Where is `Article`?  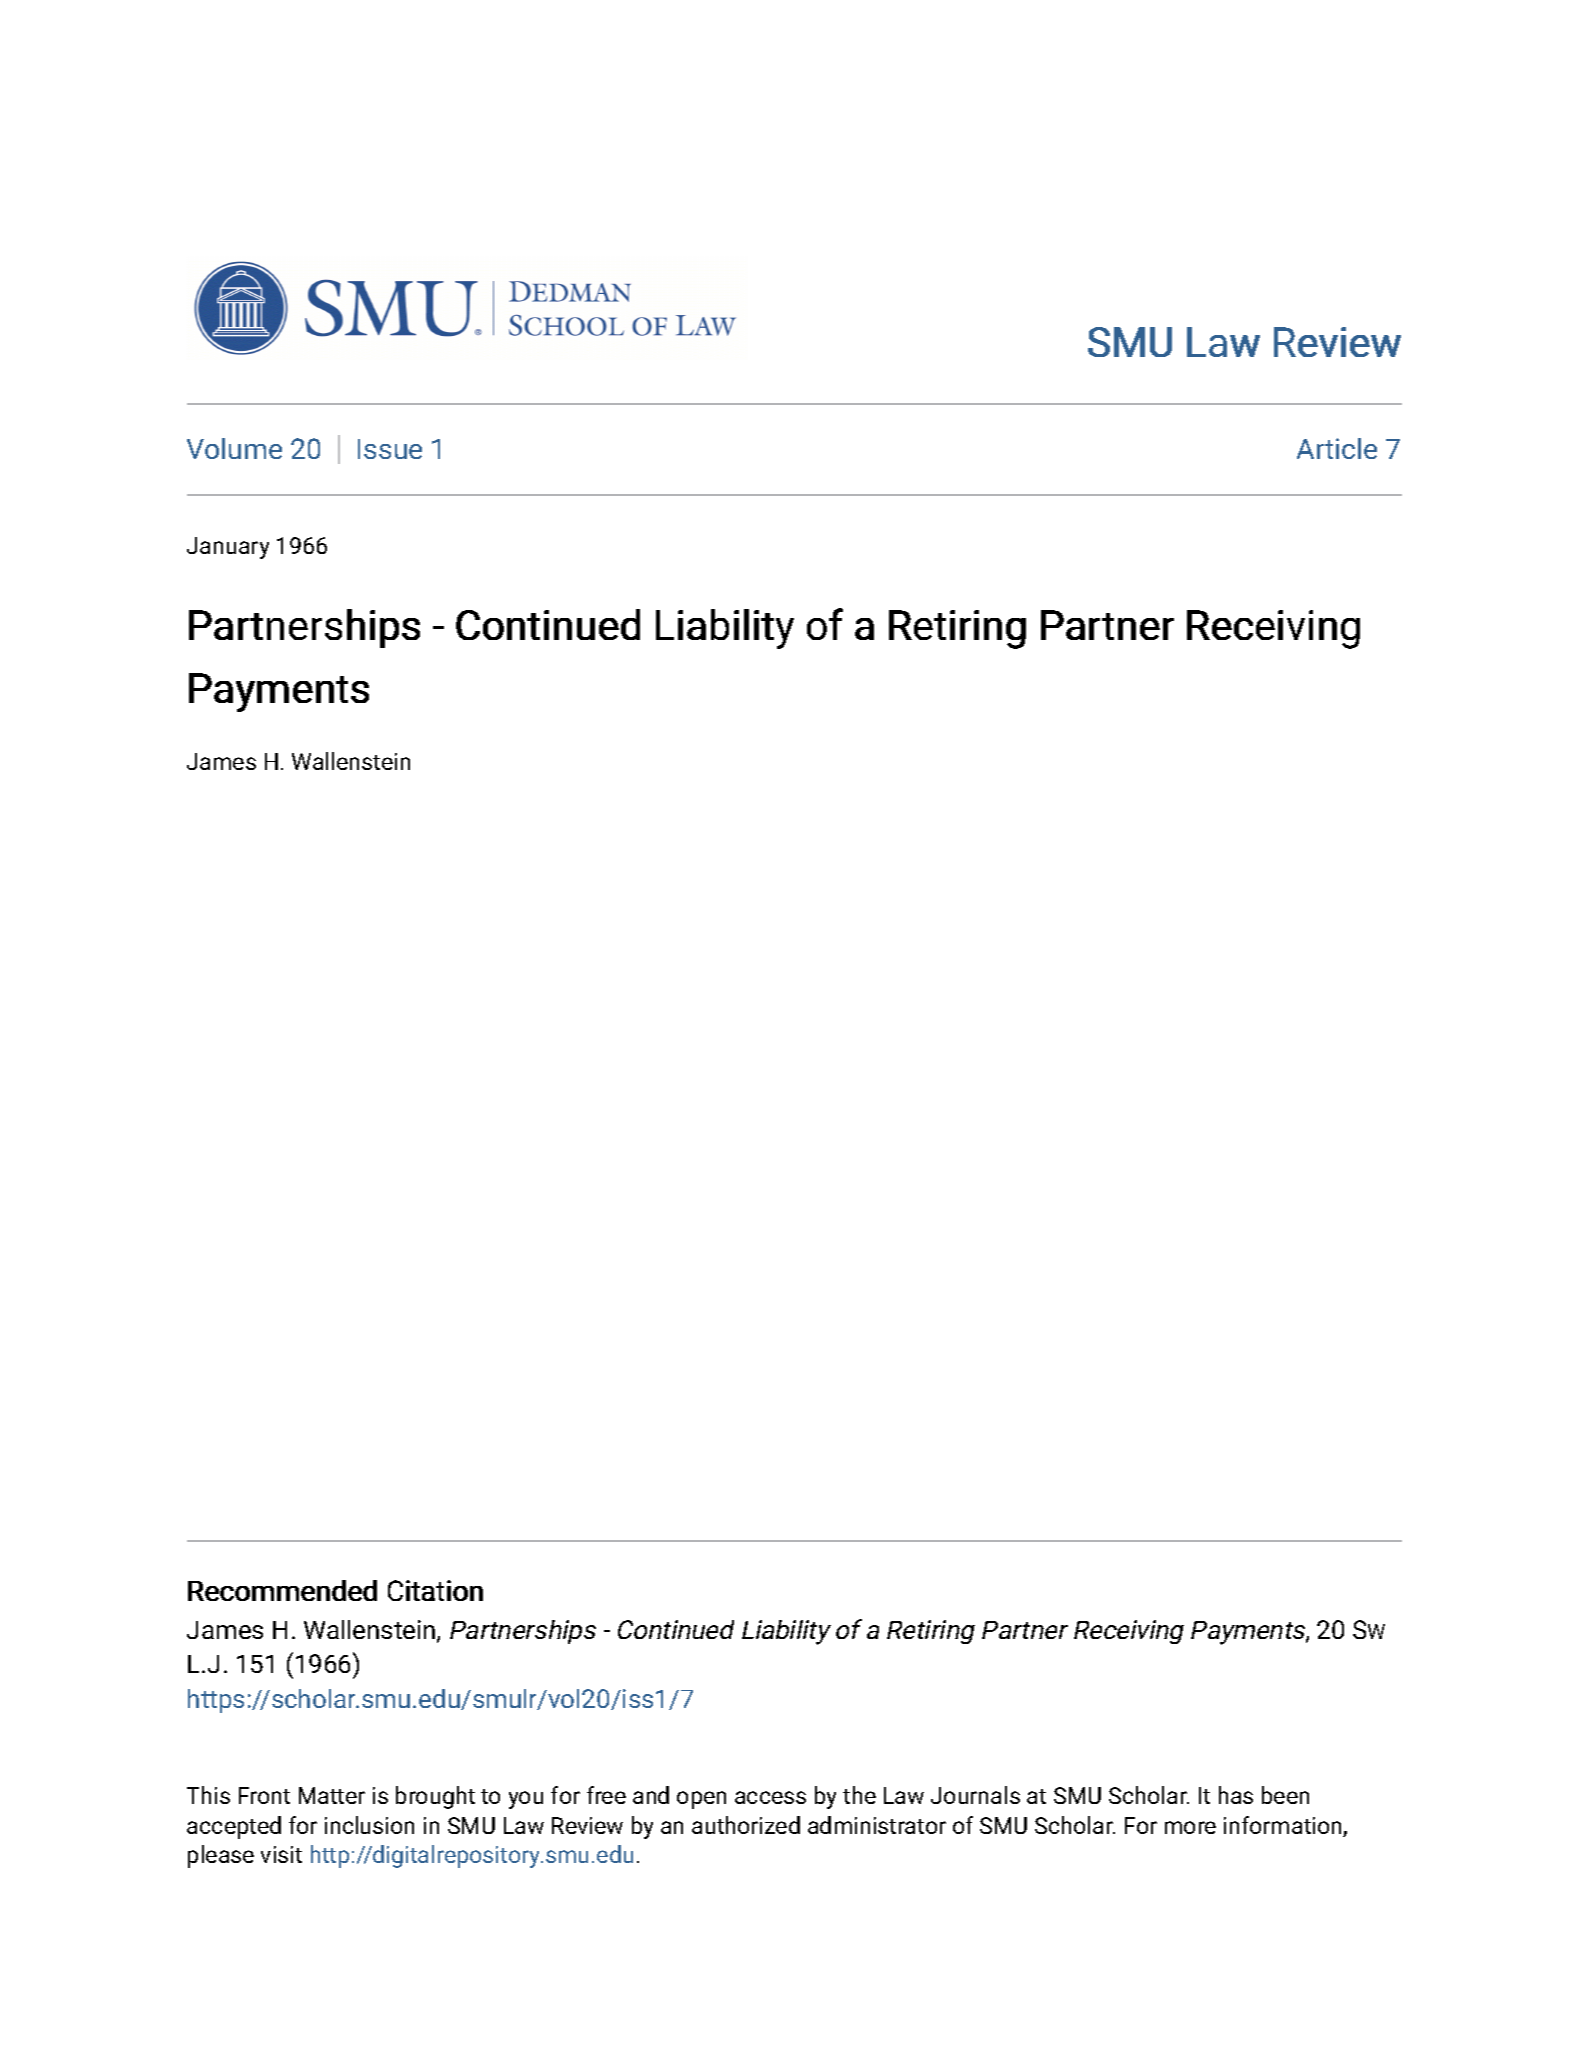
Article is located at coordinates (1337, 448).
